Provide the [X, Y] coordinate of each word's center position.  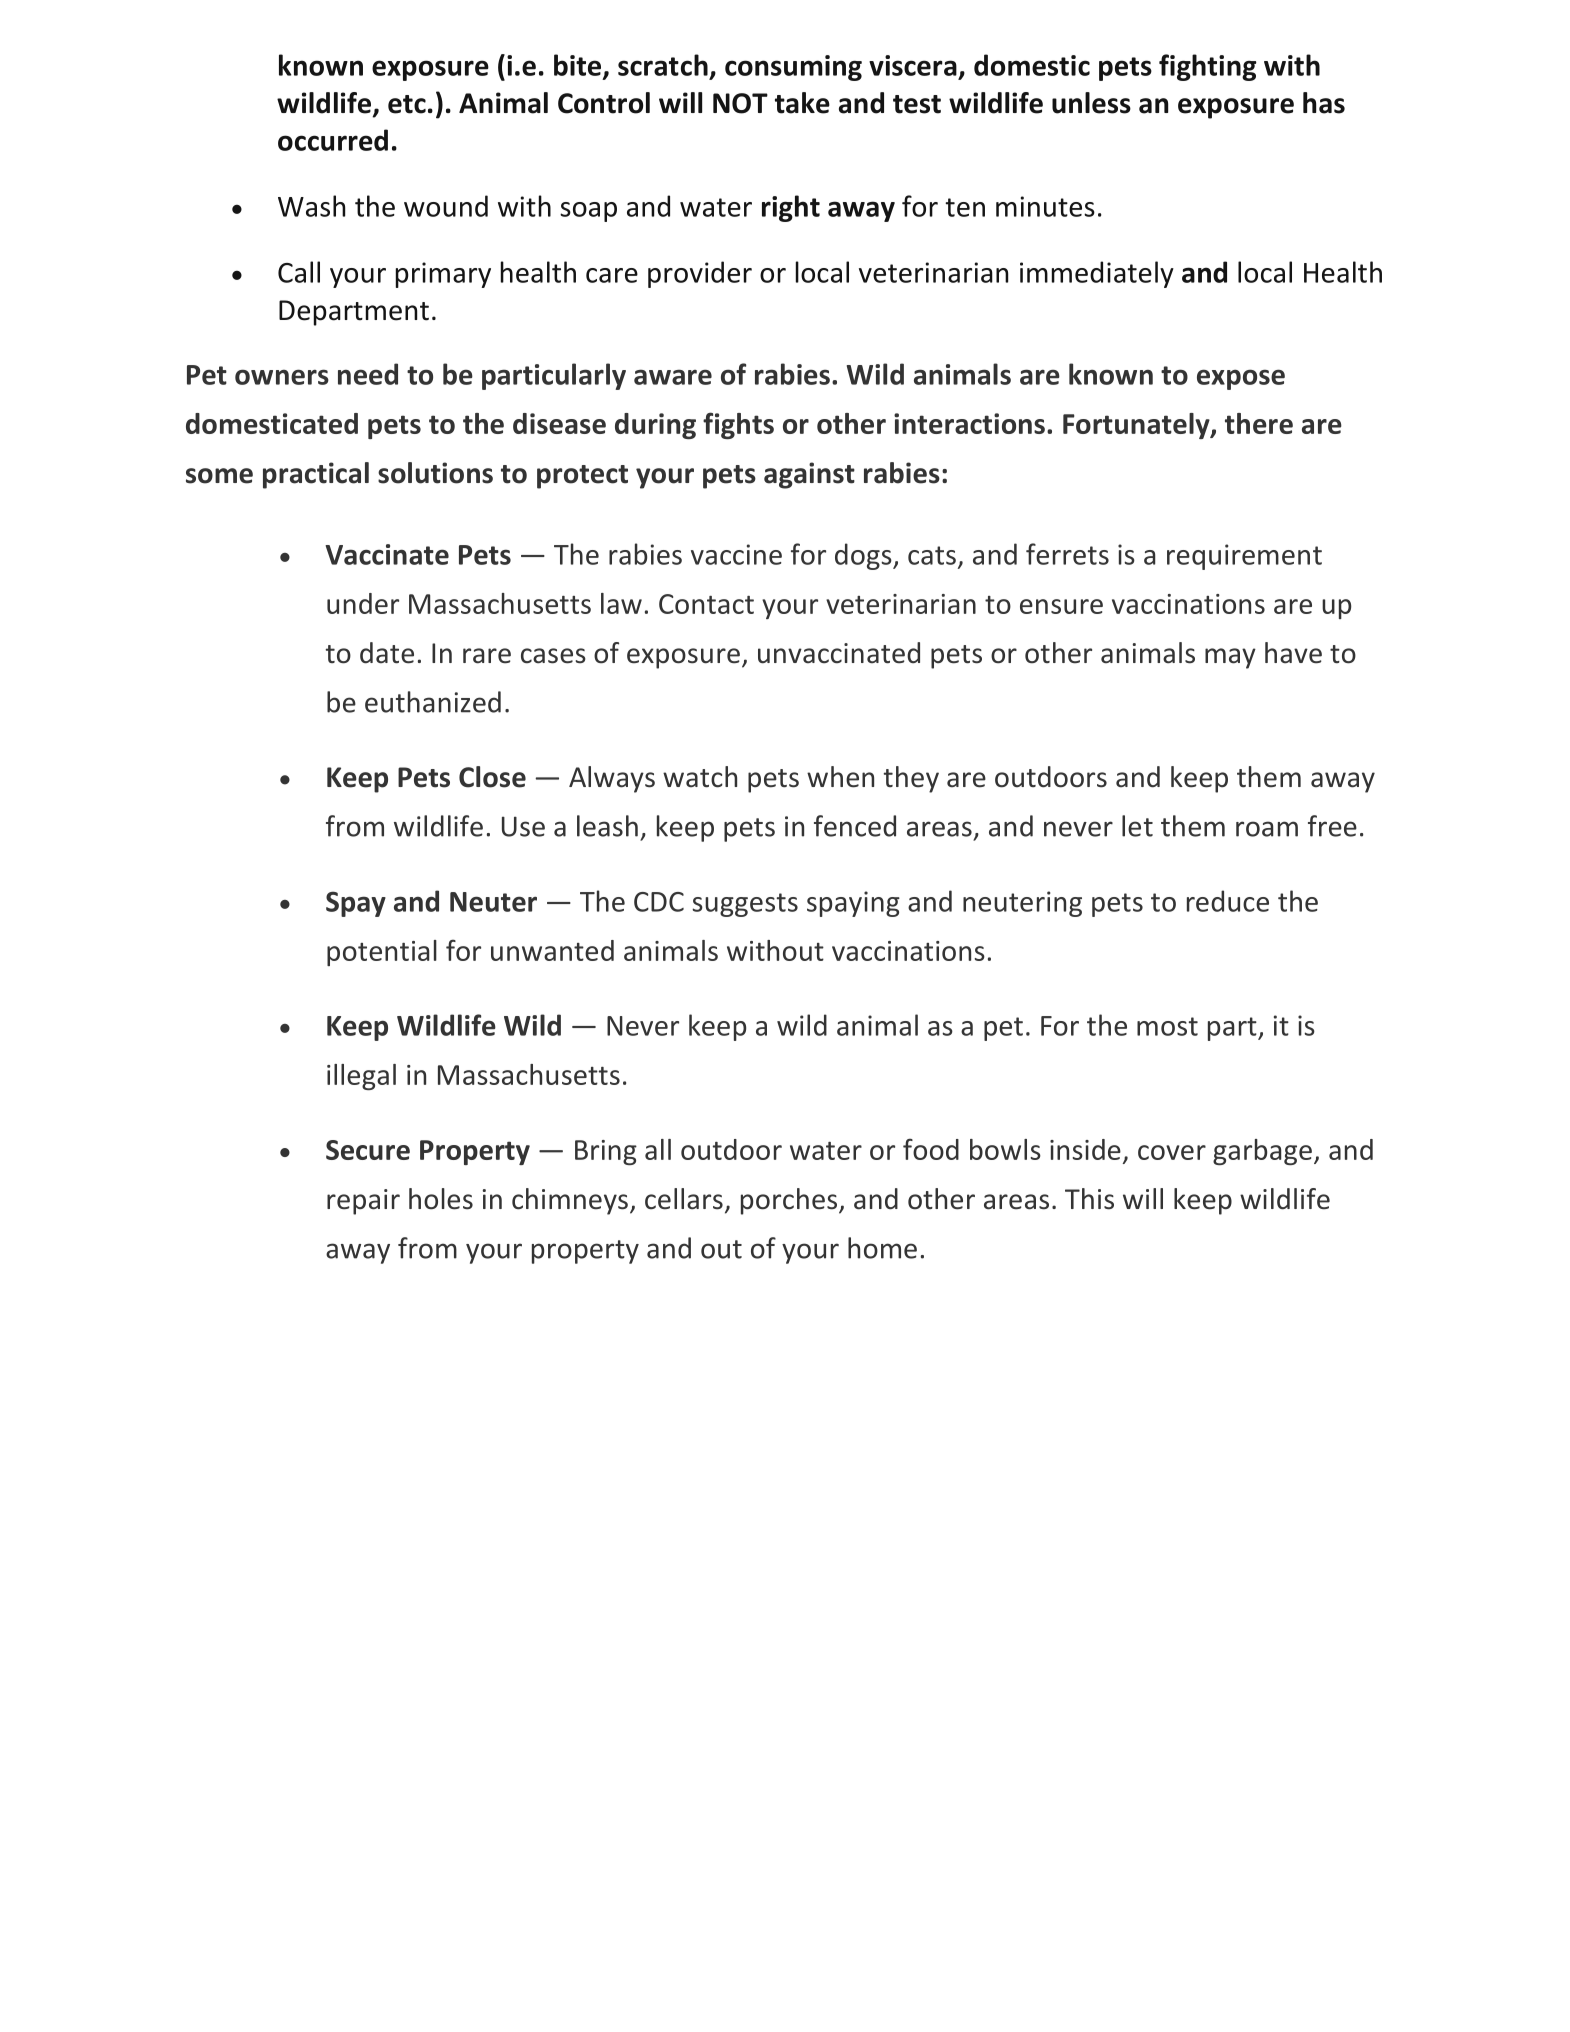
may [1230, 658]
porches [790, 1201]
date [387, 653]
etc [407, 104]
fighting [1208, 67]
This [1089, 1199]
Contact [706, 604]
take [802, 103]
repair [363, 1202]
